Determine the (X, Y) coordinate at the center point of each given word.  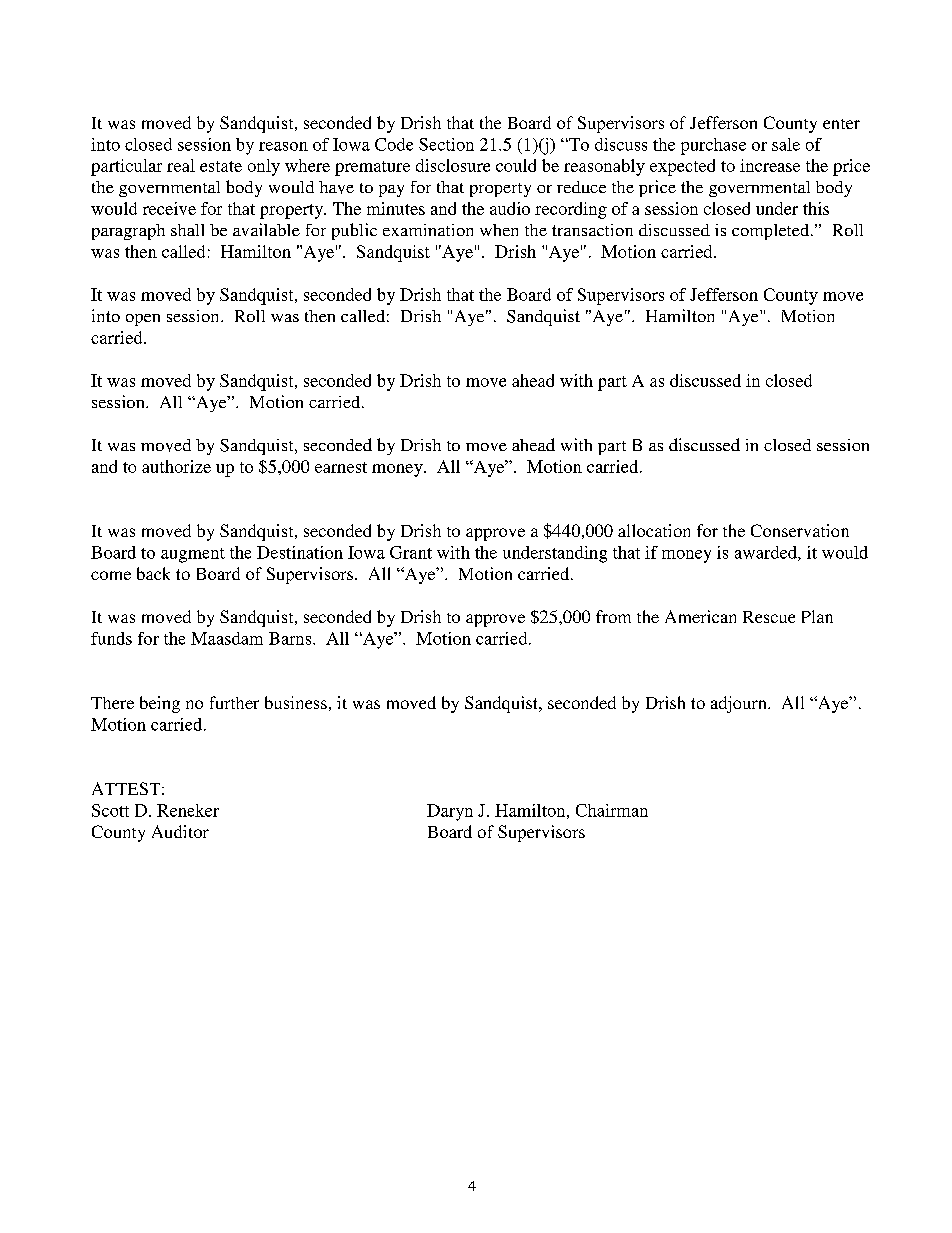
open (143, 320)
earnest (341, 467)
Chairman (612, 810)
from (613, 616)
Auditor (180, 831)
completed (772, 232)
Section (446, 144)
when (499, 230)
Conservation (800, 530)
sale (786, 144)
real (181, 165)
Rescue (769, 617)
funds (111, 638)
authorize (176, 466)
